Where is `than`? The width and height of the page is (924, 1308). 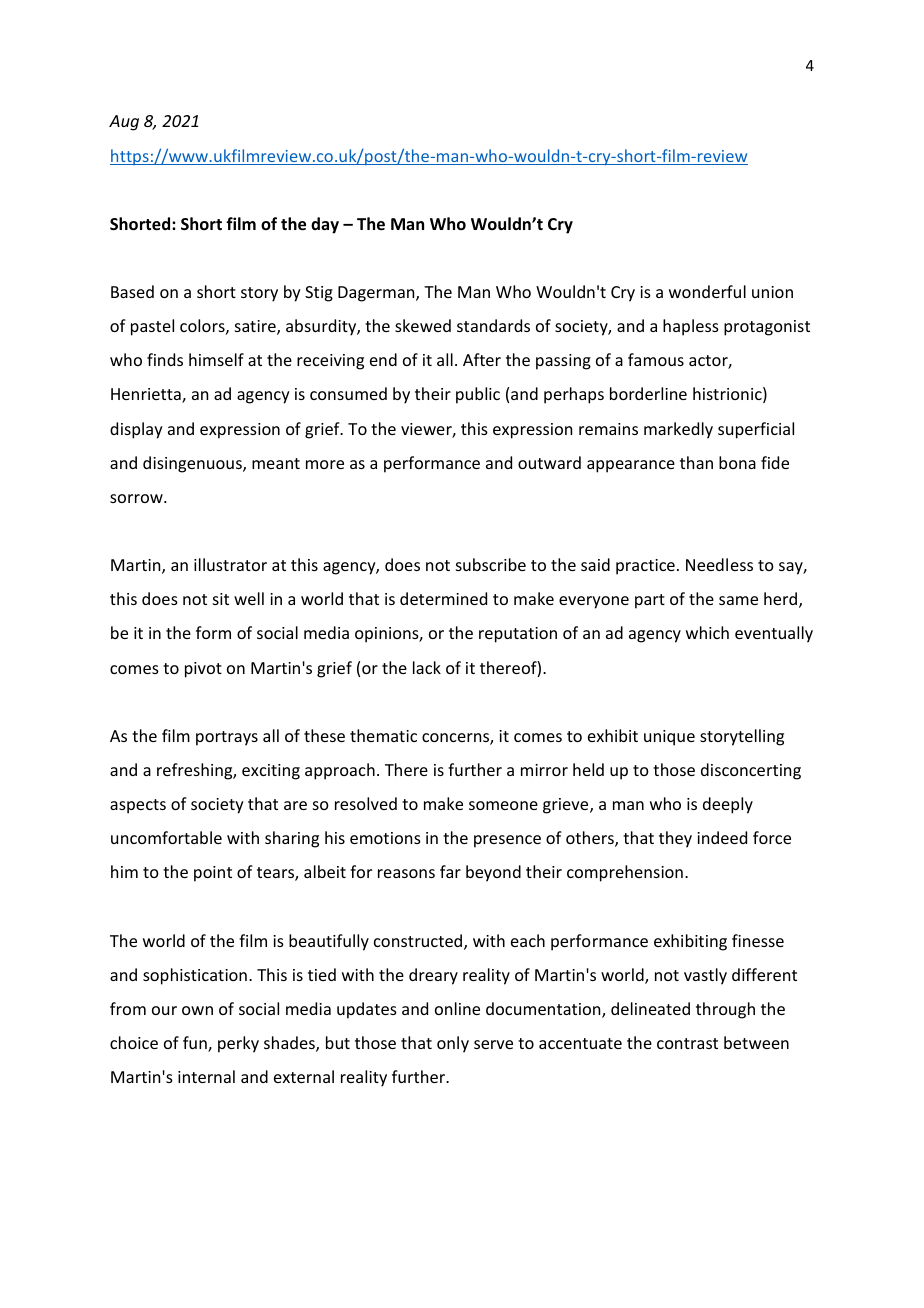
than is located at coordinates (696, 462).
